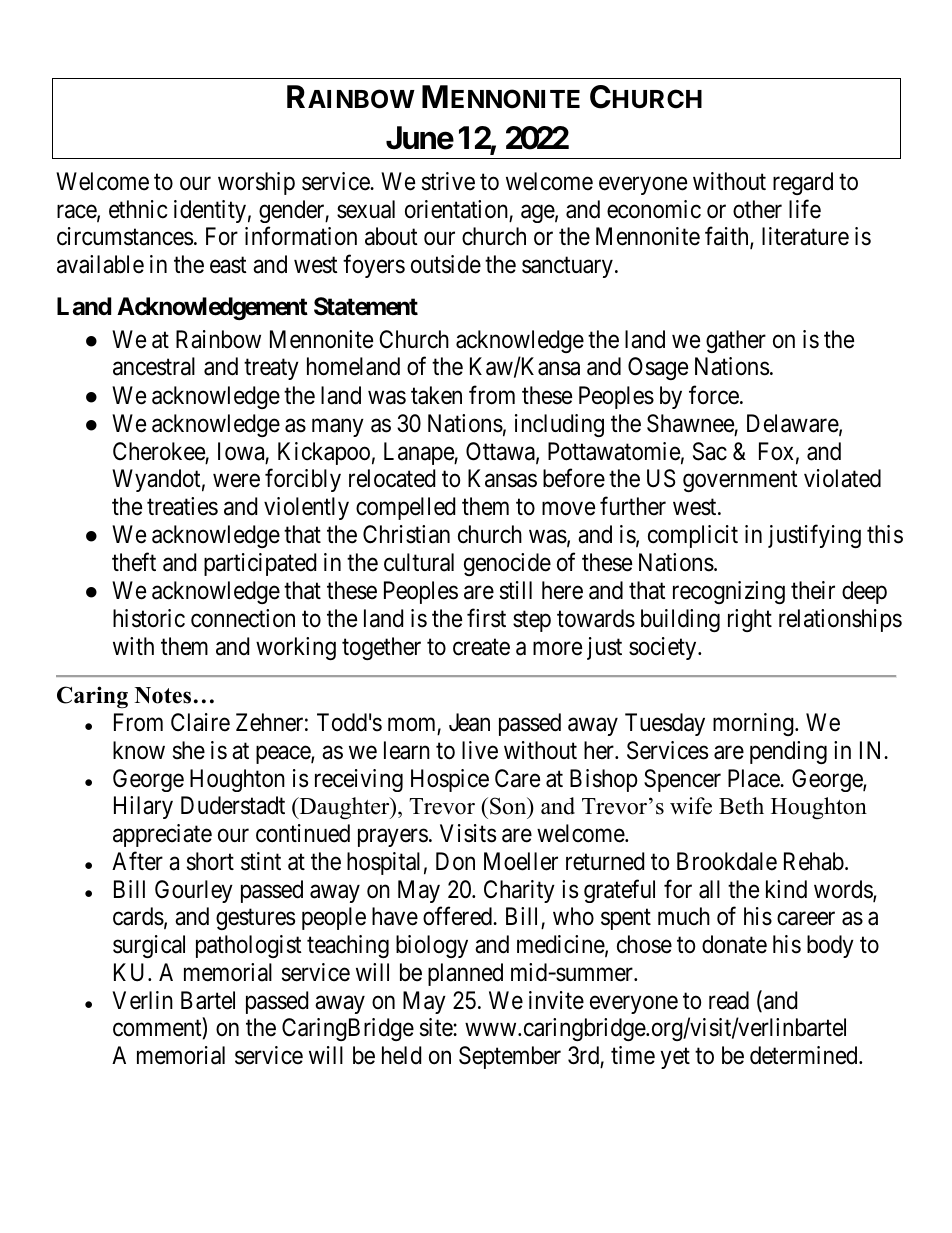 The height and width of the screenshot is (1233, 952). I want to click on before, so click(574, 478).
